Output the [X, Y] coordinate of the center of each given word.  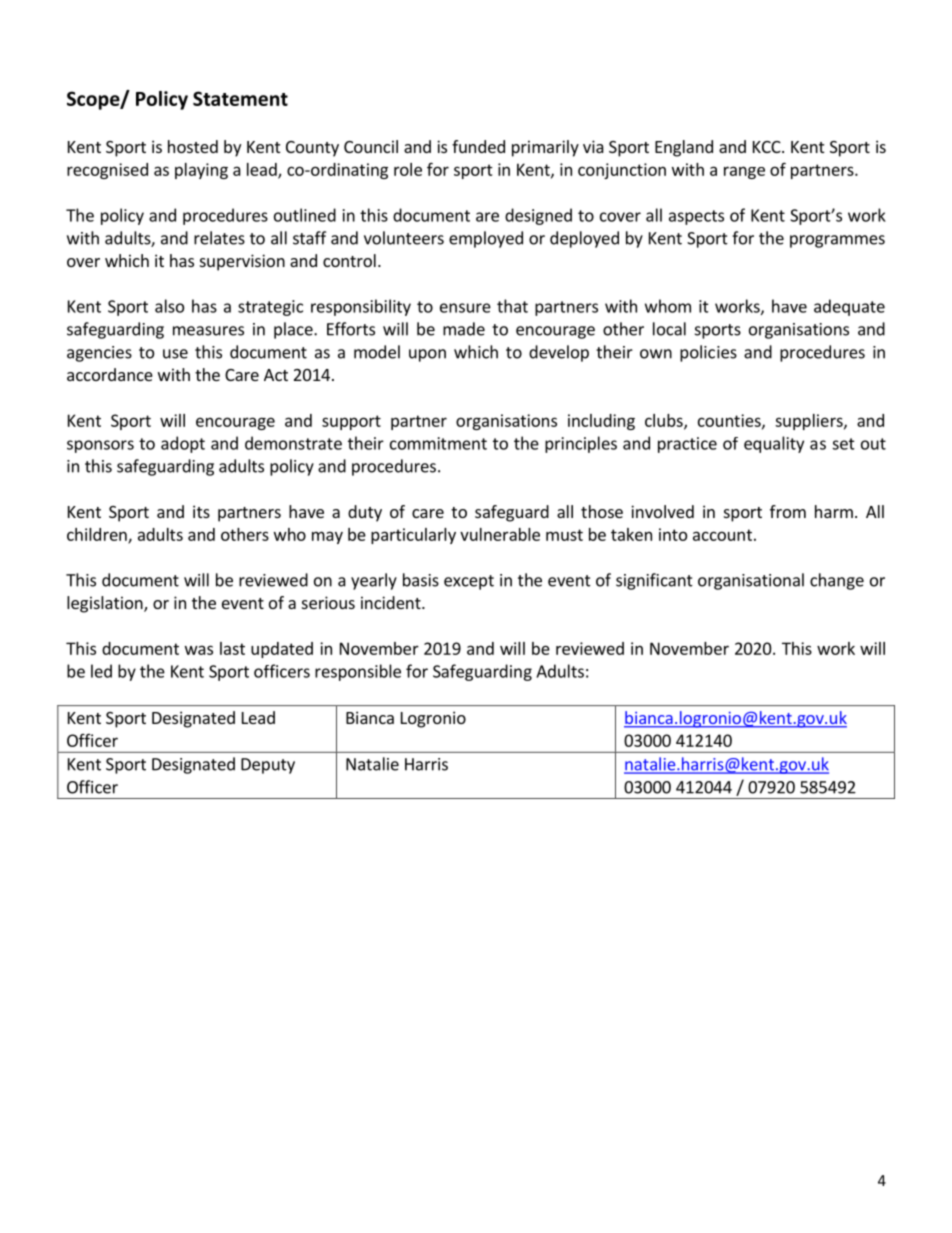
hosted [193, 146]
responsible [358, 672]
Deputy [268, 766]
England [684, 148]
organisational [751, 581]
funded [478, 146]
